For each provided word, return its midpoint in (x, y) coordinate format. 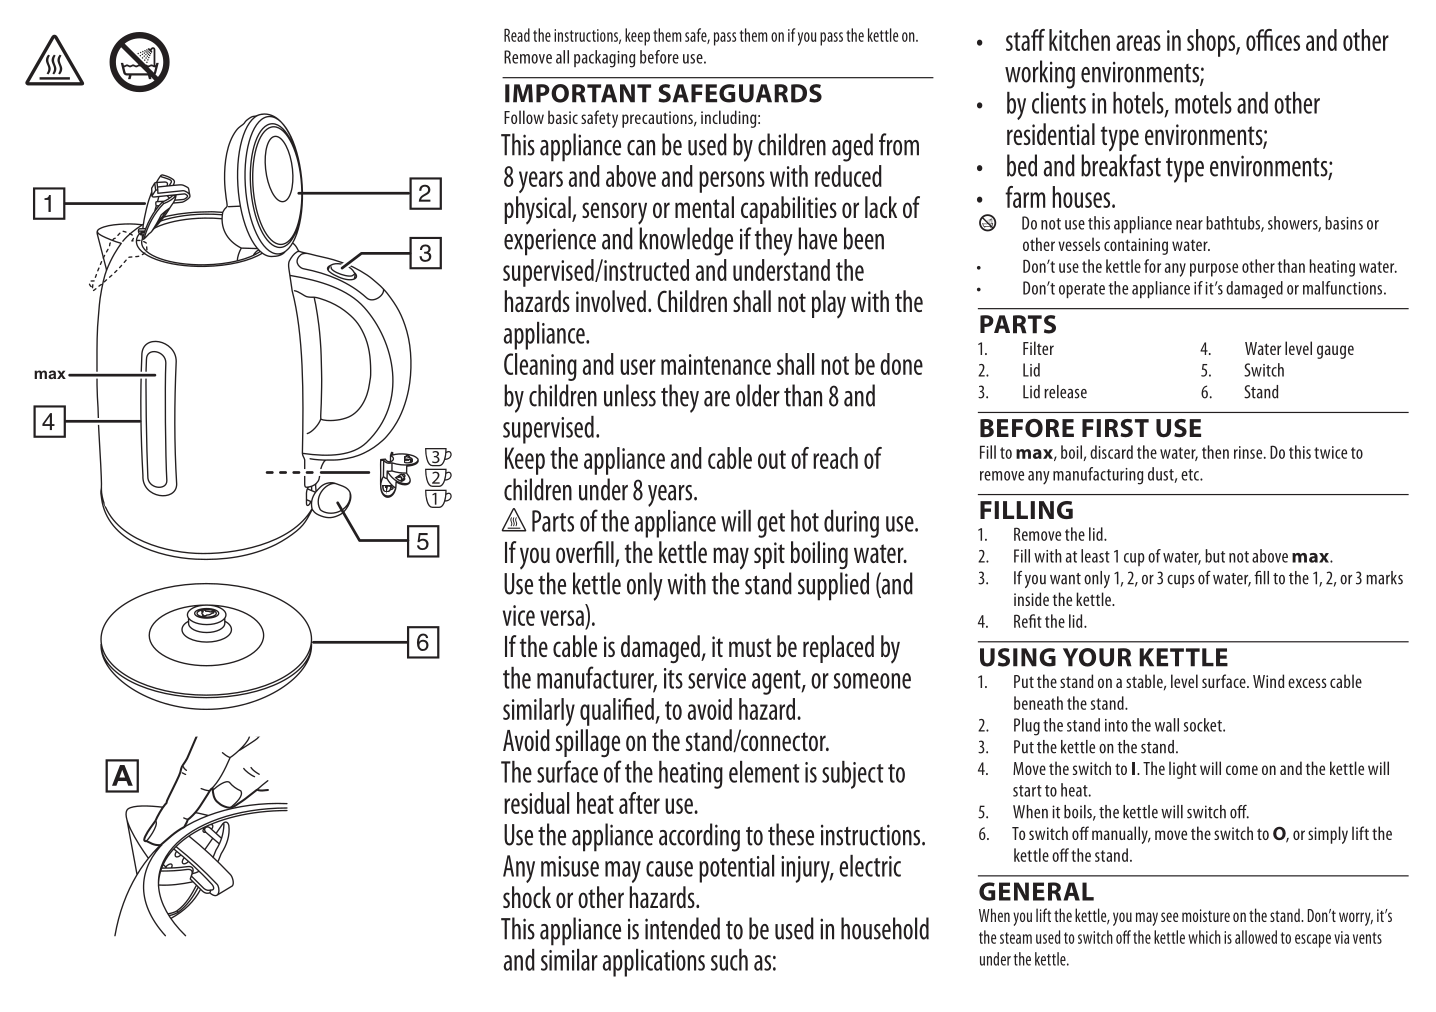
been (864, 238)
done (901, 364)
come (1242, 770)
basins (1344, 223)
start (1027, 791)
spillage (588, 743)
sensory (614, 213)
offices (1273, 40)
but (1215, 556)
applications (653, 963)
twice (1330, 452)
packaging (604, 59)
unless (630, 395)
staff (1025, 40)
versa (562, 618)
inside (1031, 599)
